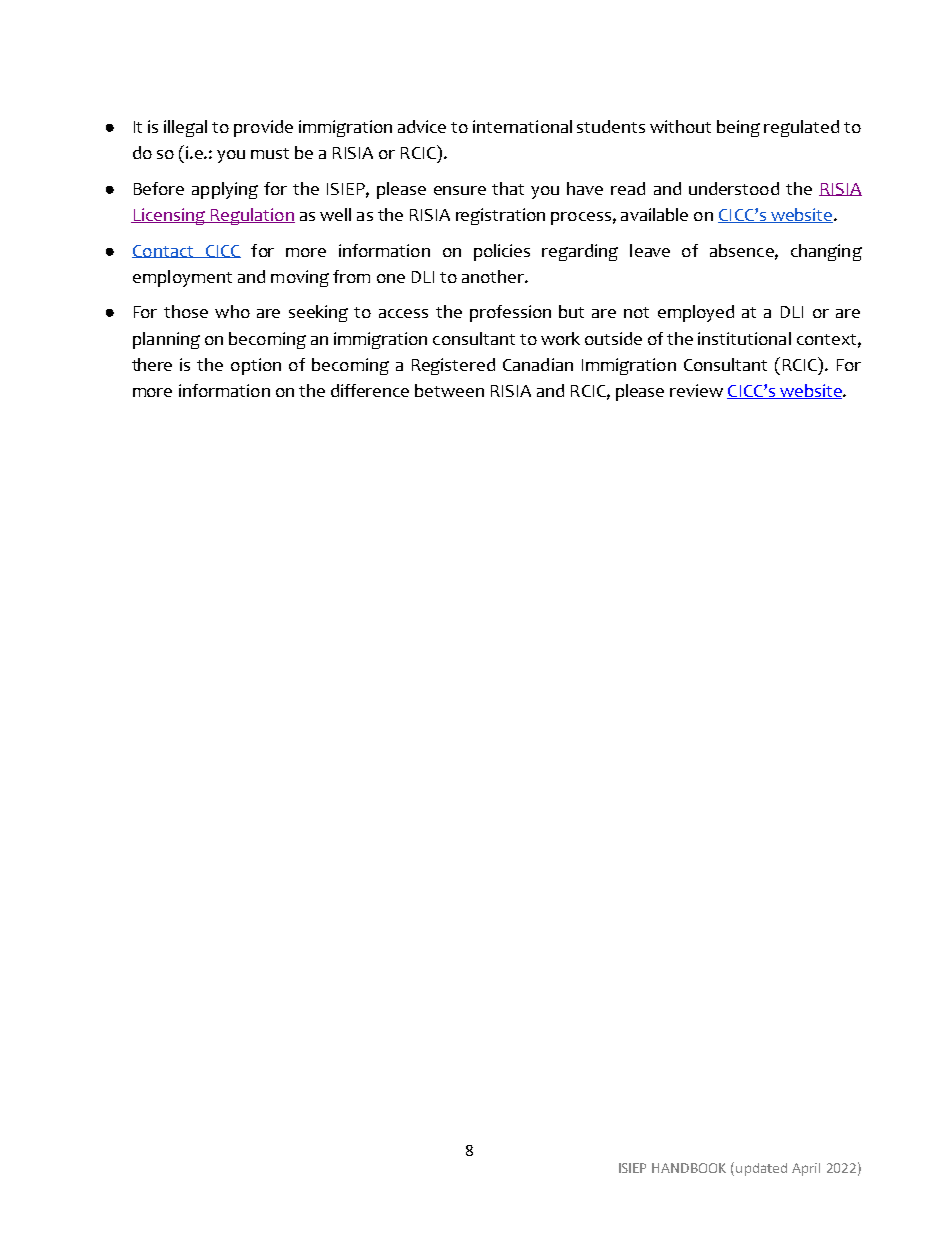 Image resolution: width=952 pixels, height=1233 pixels. Describe the element at coordinates (761, 1169) in the screenshot. I see `updated` at that location.
